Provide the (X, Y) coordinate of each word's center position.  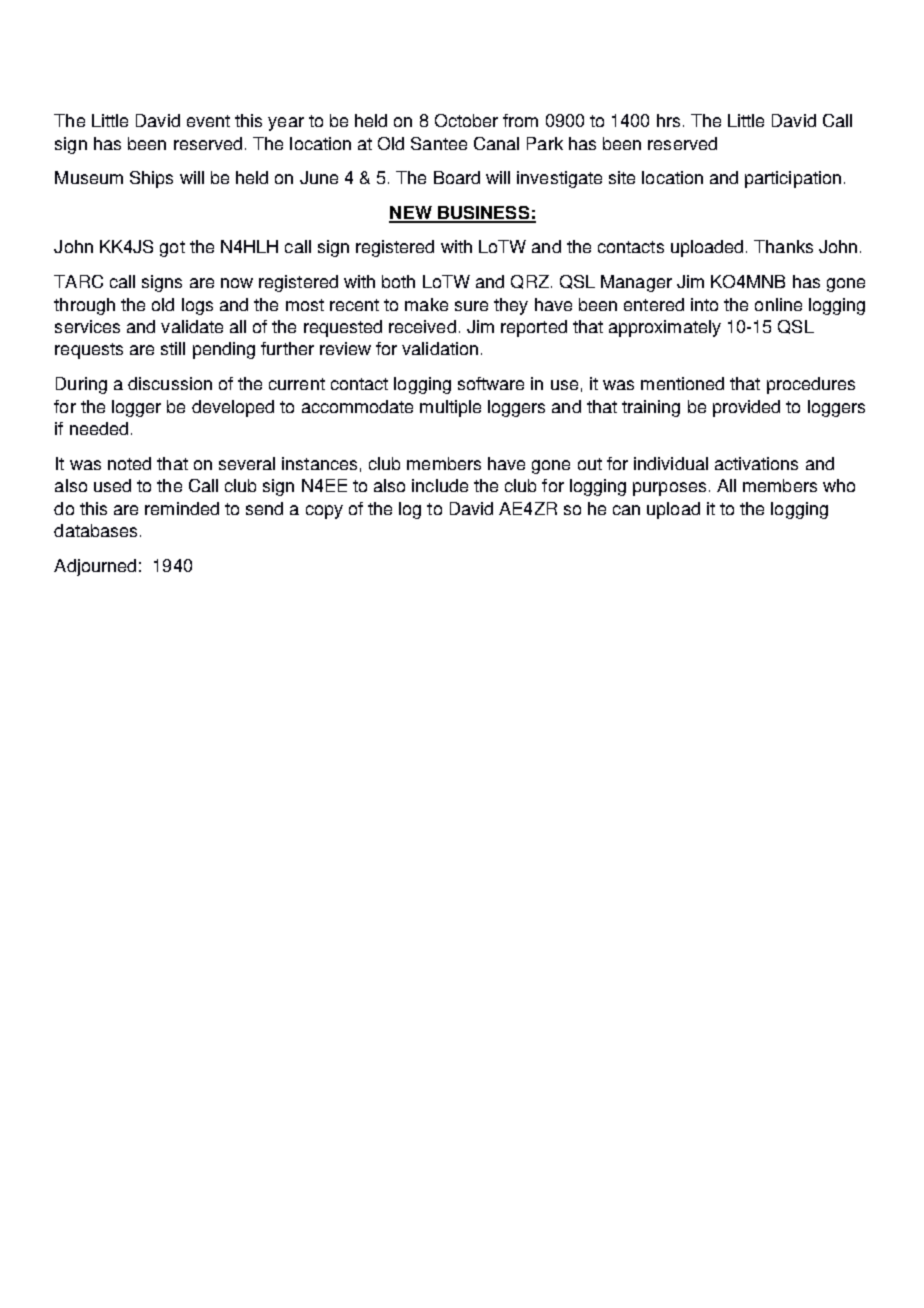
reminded (182, 508)
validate (192, 326)
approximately (665, 328)
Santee (439, 143)
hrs (668, 120)
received (422, 326)
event (208, 121)
